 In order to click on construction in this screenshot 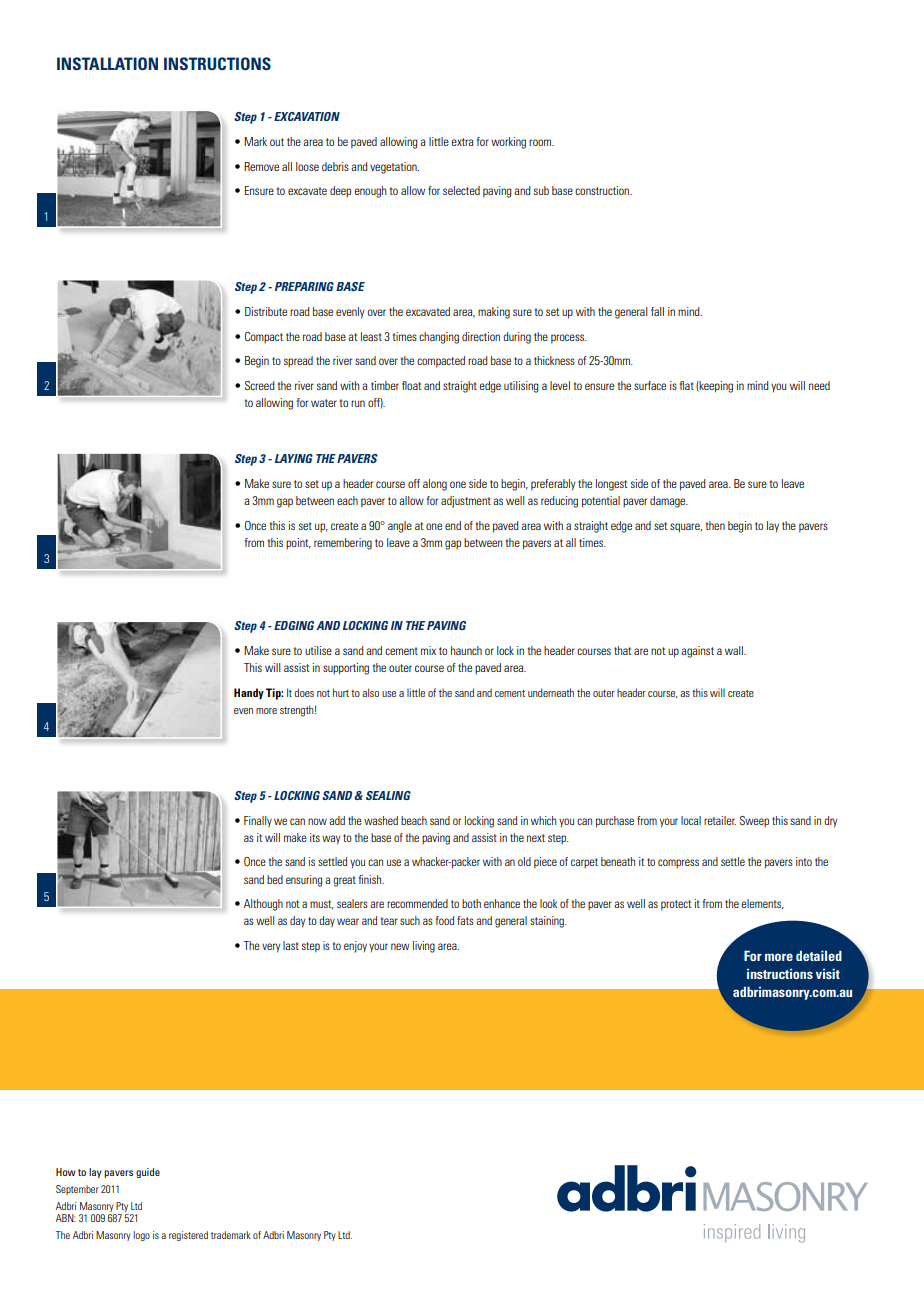, I will do `click(603, 190)`.
